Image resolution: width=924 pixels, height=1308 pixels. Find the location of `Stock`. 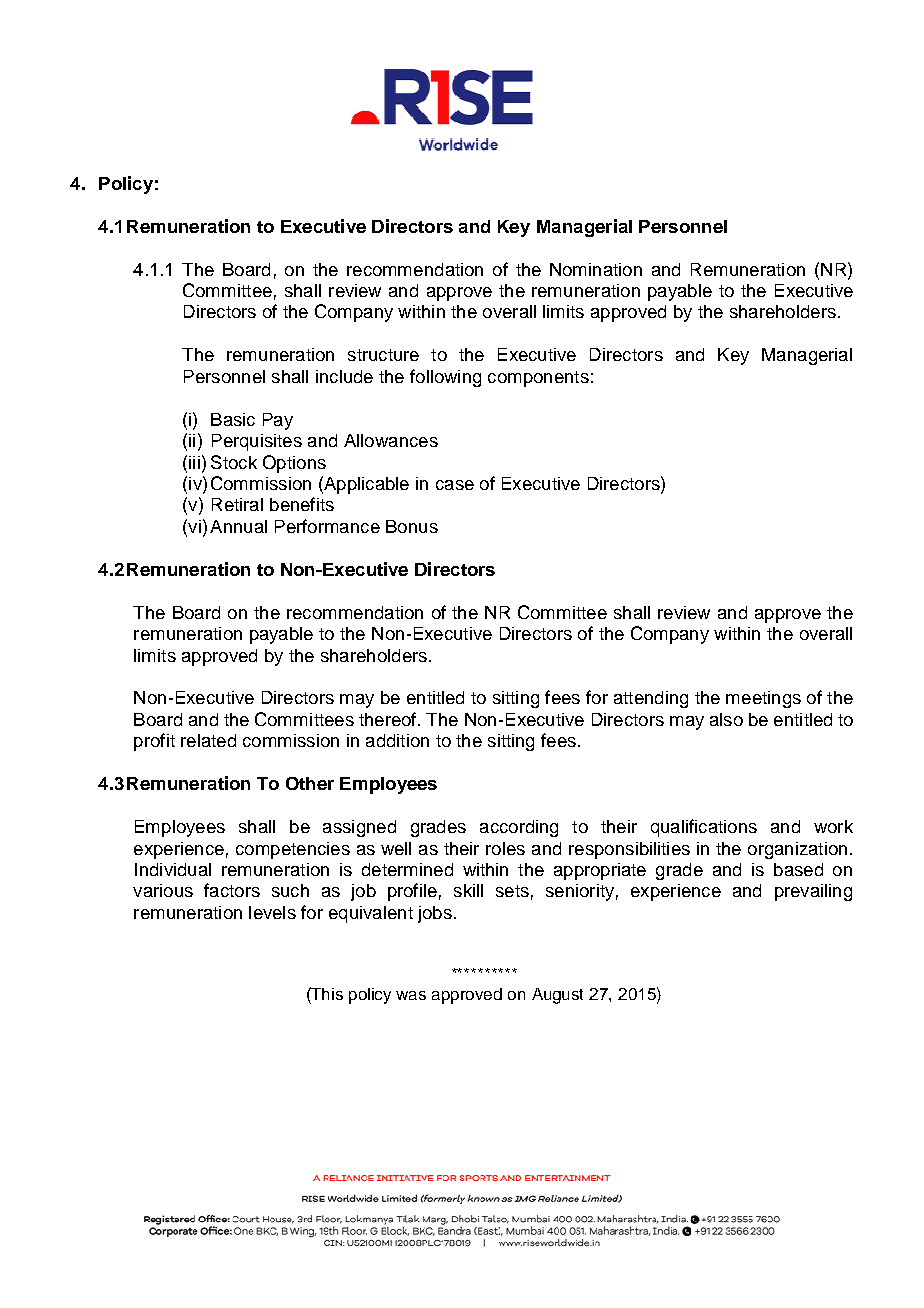

Stock is located at coordinates (234, 462).
